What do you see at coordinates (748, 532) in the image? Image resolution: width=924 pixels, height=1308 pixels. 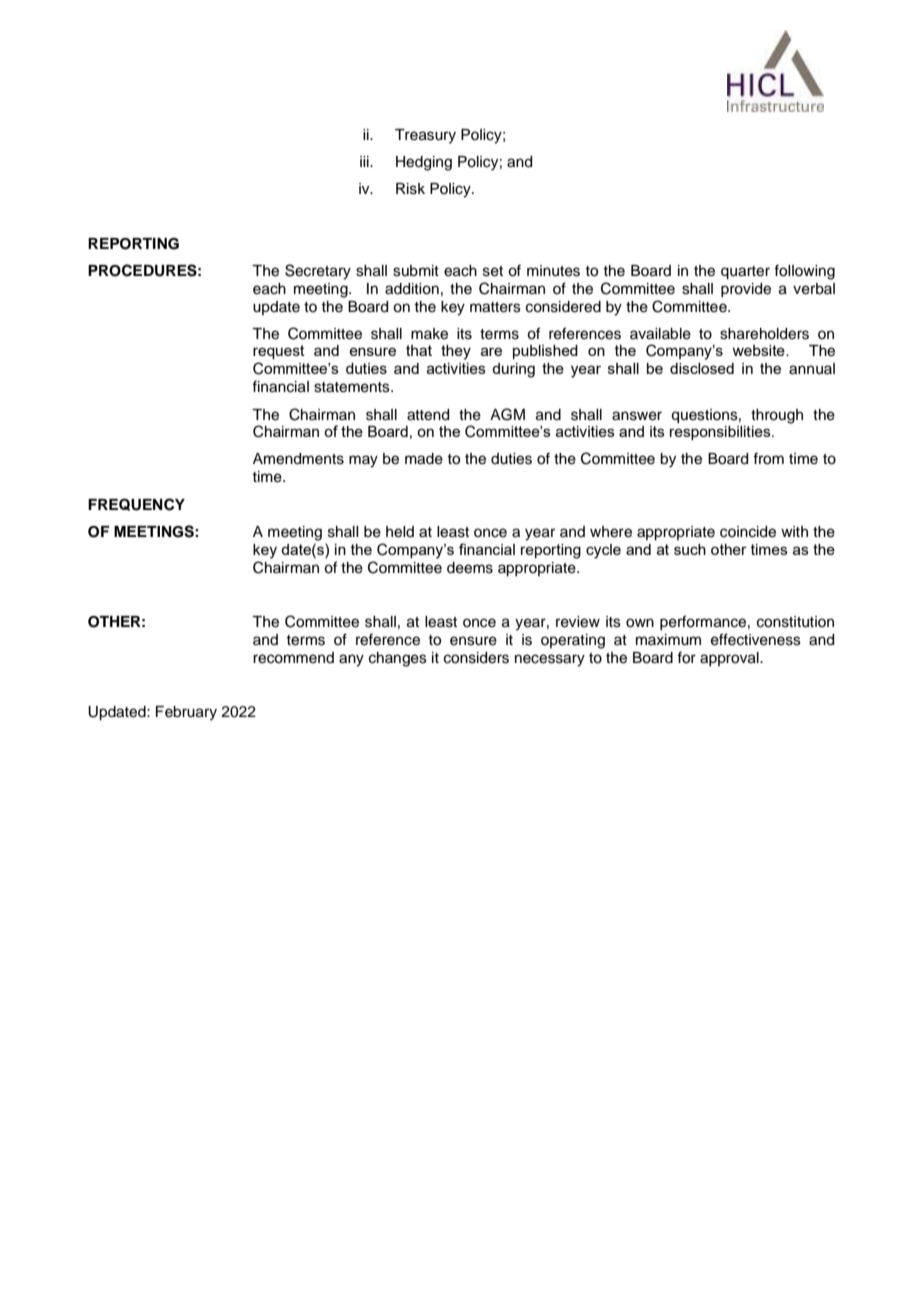 I see `coincide` at bounding box center [748, 532].
